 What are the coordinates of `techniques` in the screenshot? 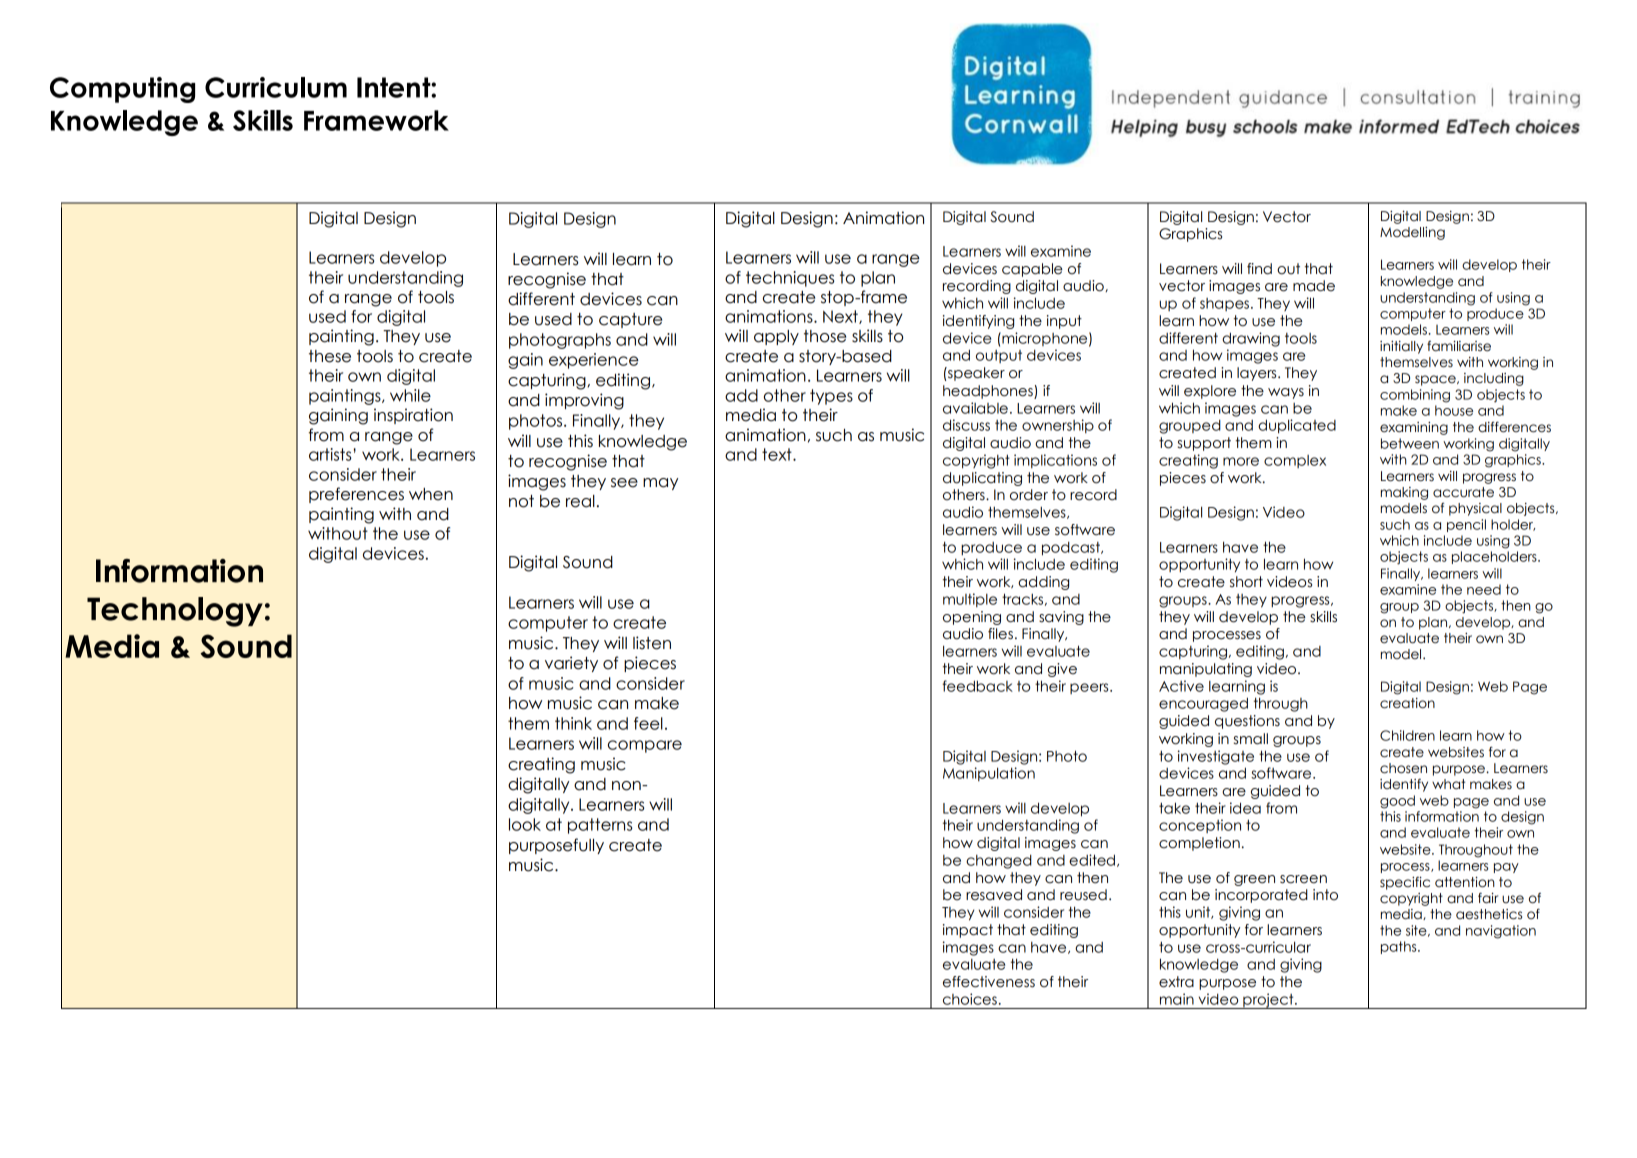 It's located at (790, 279).
